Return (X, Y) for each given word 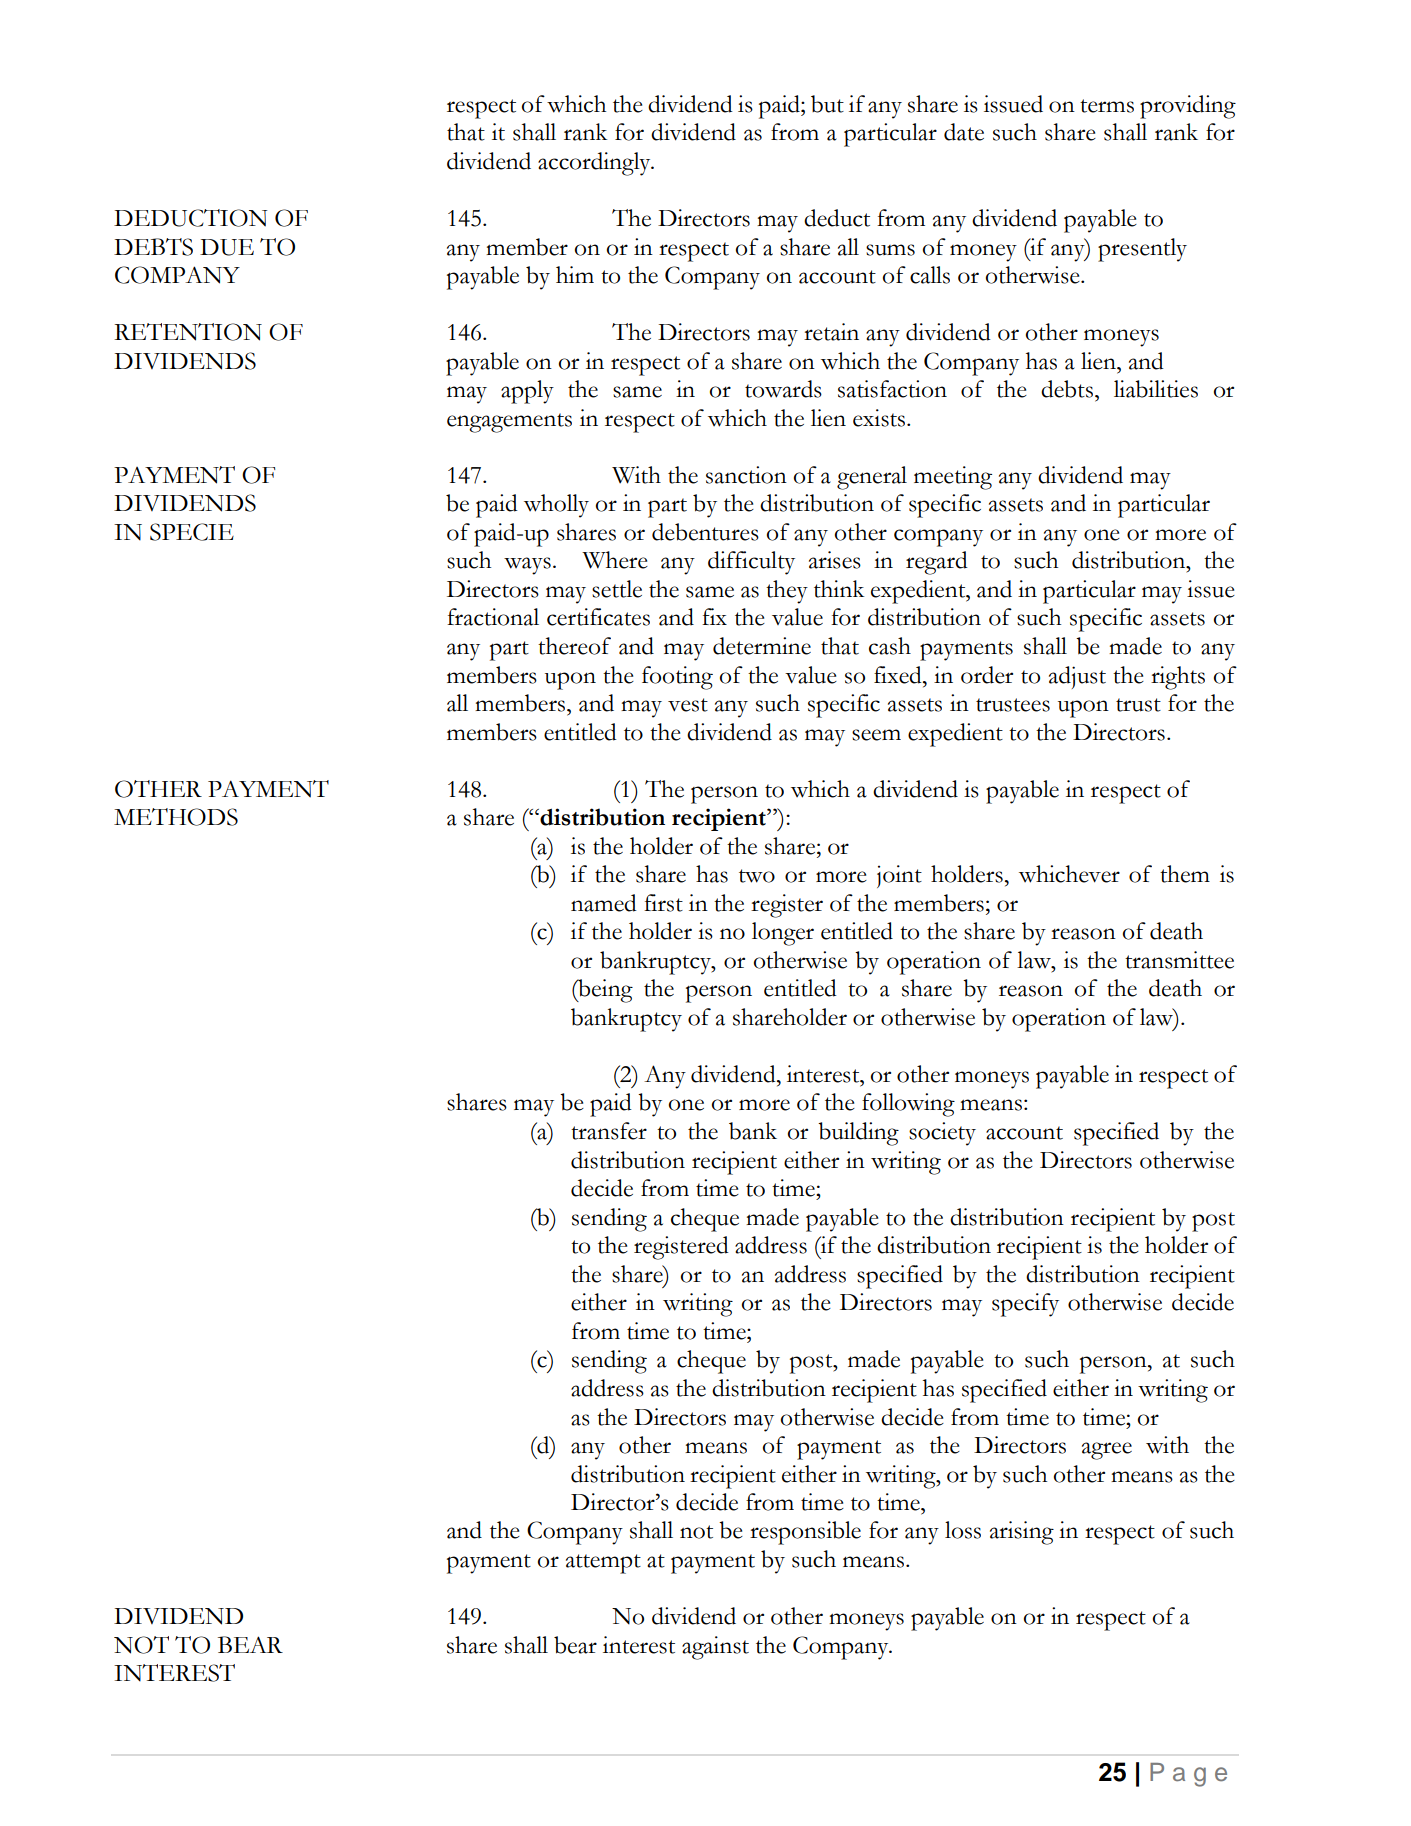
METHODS (176, 817)
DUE (227, 247)
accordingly (595, 164)
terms (1107, 106)
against (715, 1648)
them (1185, 874)
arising (1022, 1533)
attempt (603, 1564)
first (663, 903)
